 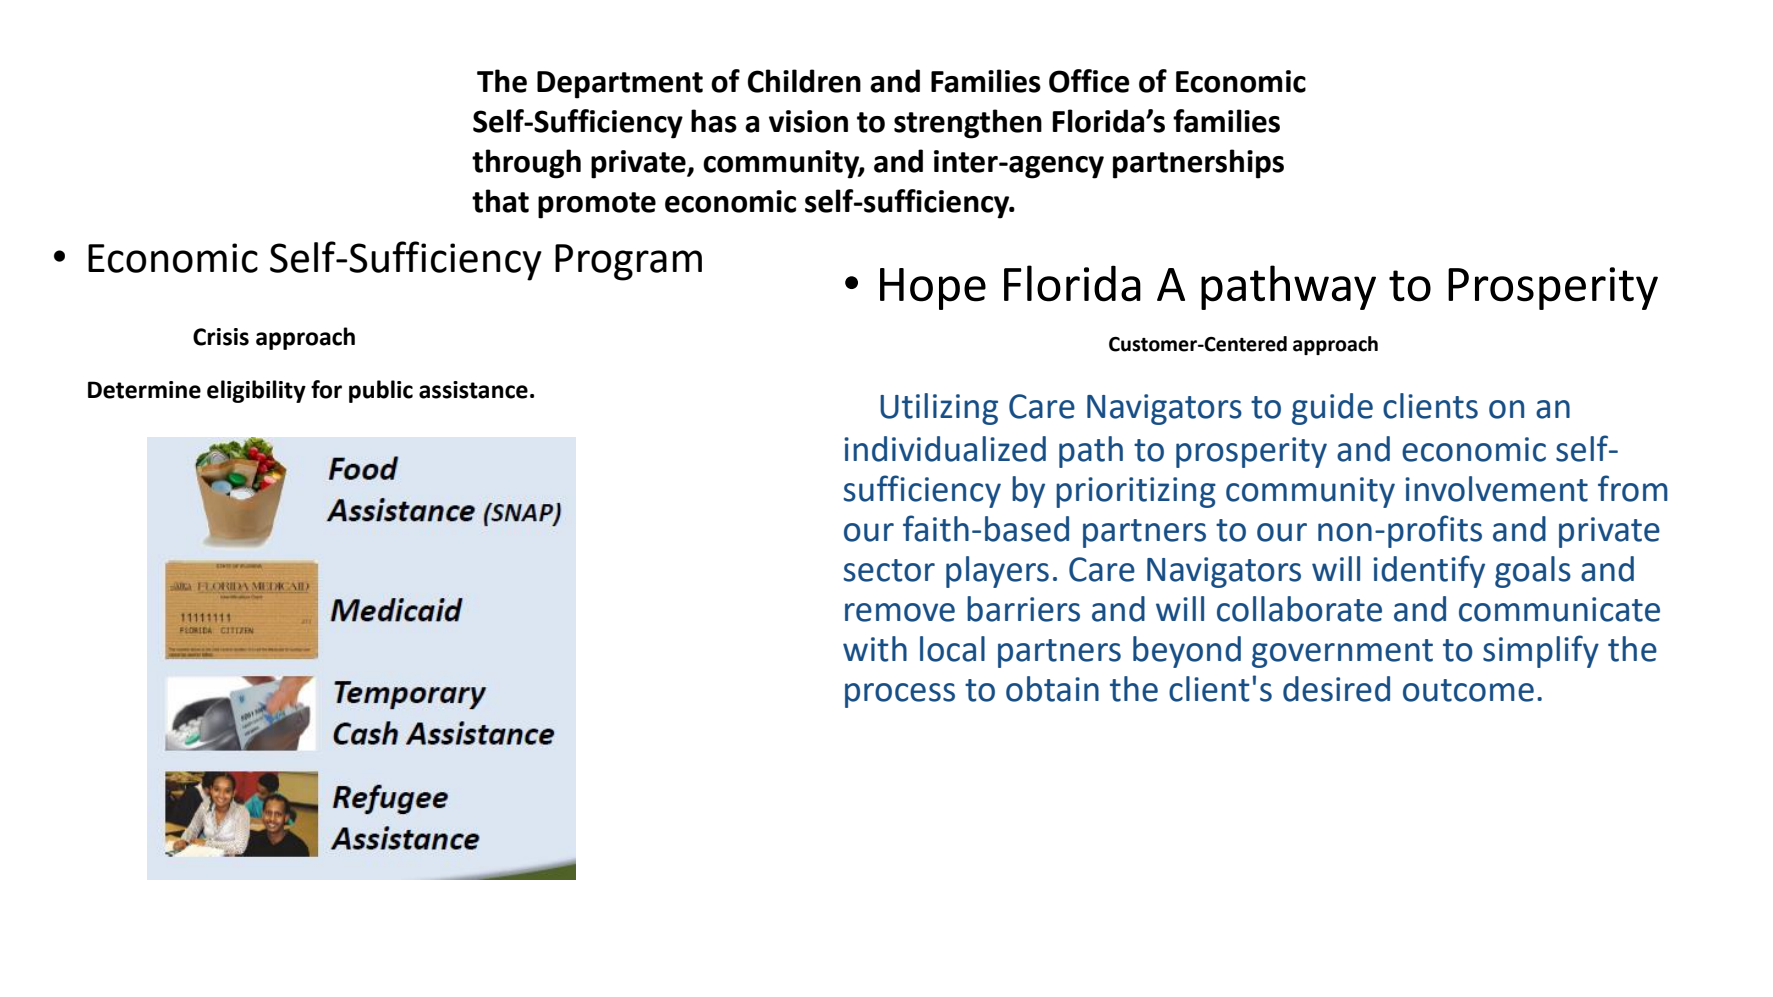 I want to click on public, so click(x=381, y=391).
